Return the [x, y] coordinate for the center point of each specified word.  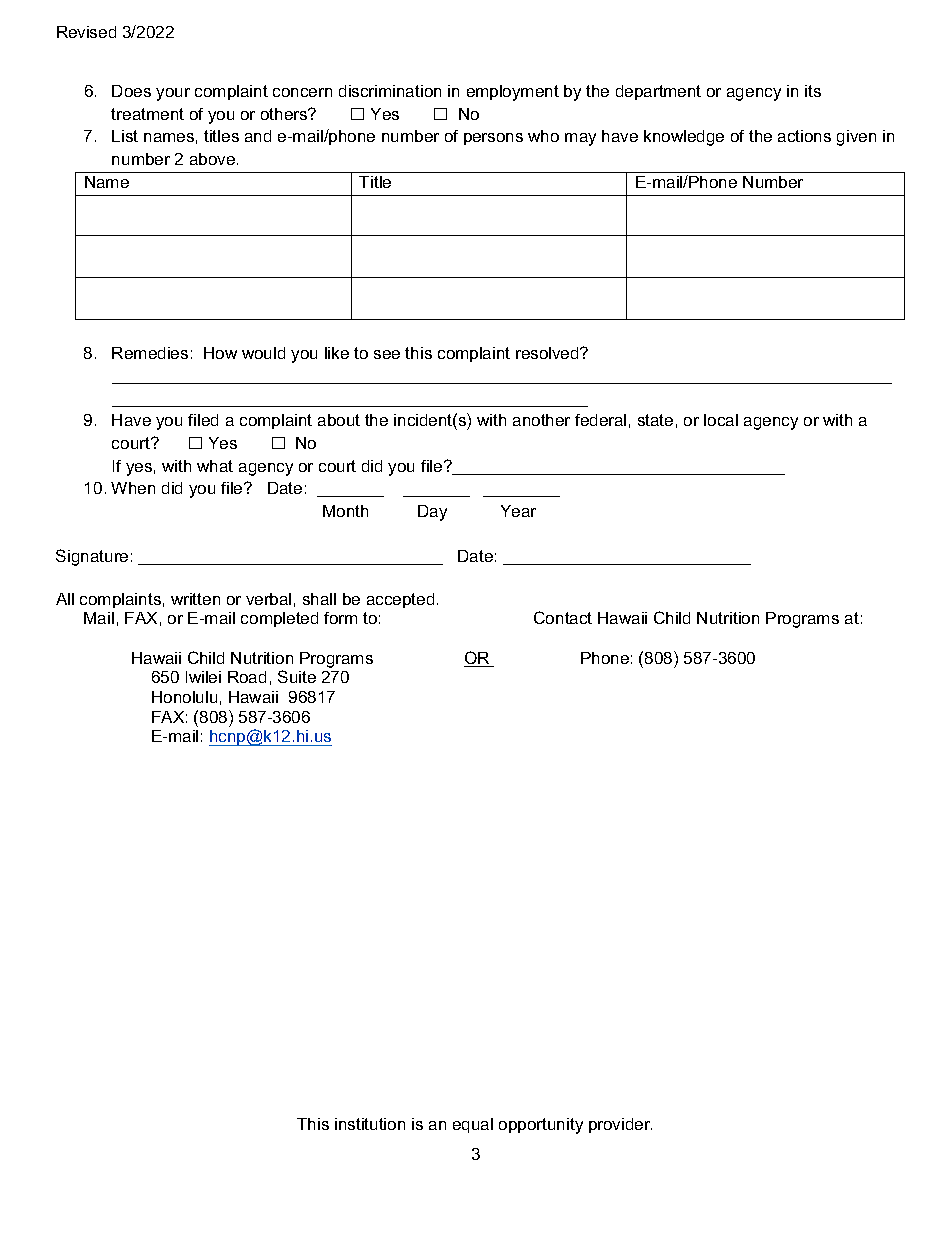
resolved [548, 353]
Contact [563, 617]
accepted [400, 600]
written [195, 599]
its [813, 91]
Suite [297, 676]
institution [370, 1124]
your [173, 94]
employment [513, 93]
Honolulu [184, 697]
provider [620, 1125]
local [721, 420]
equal [473, 1125]
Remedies [150, 353]
